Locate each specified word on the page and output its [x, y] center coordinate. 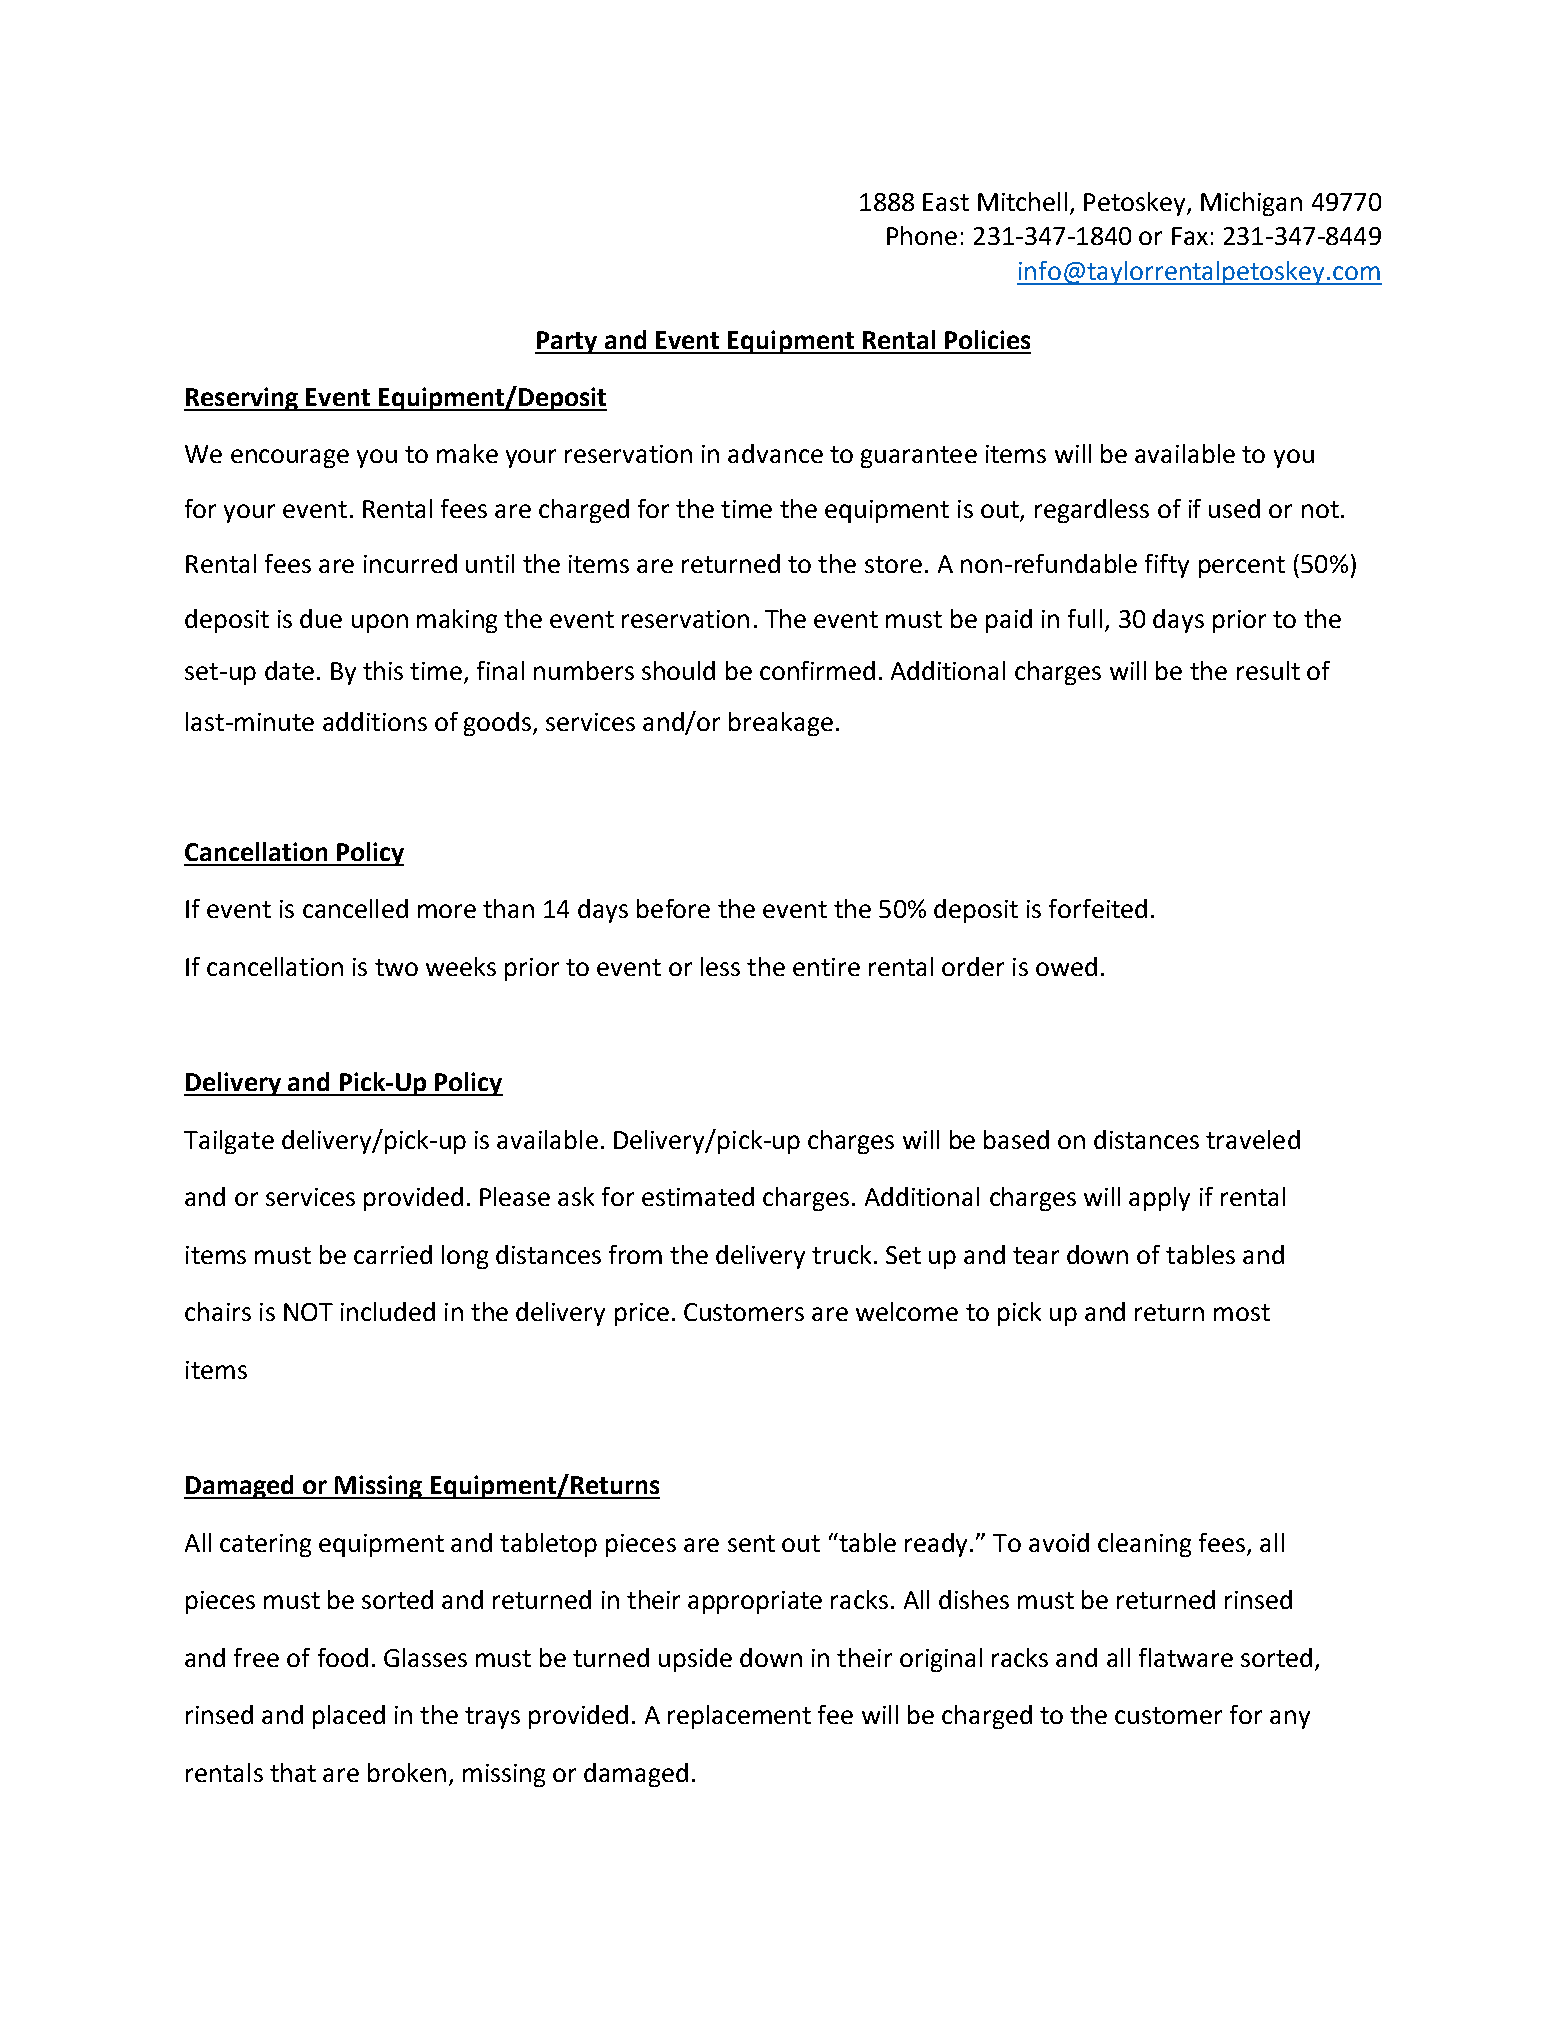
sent [751, 1543]
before [673, 908]
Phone [922, 235]
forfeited [1098, 908]
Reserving [242, 399]
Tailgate [229, 1142]
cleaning [1144, 1545]
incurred [410, 563]
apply [1159, 1199]
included [388, 1311]
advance [775, 453]
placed [349, 1717]
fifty [1167, 566]
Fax [1190, 236]
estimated [698, 1196]
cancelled [355, 908]
